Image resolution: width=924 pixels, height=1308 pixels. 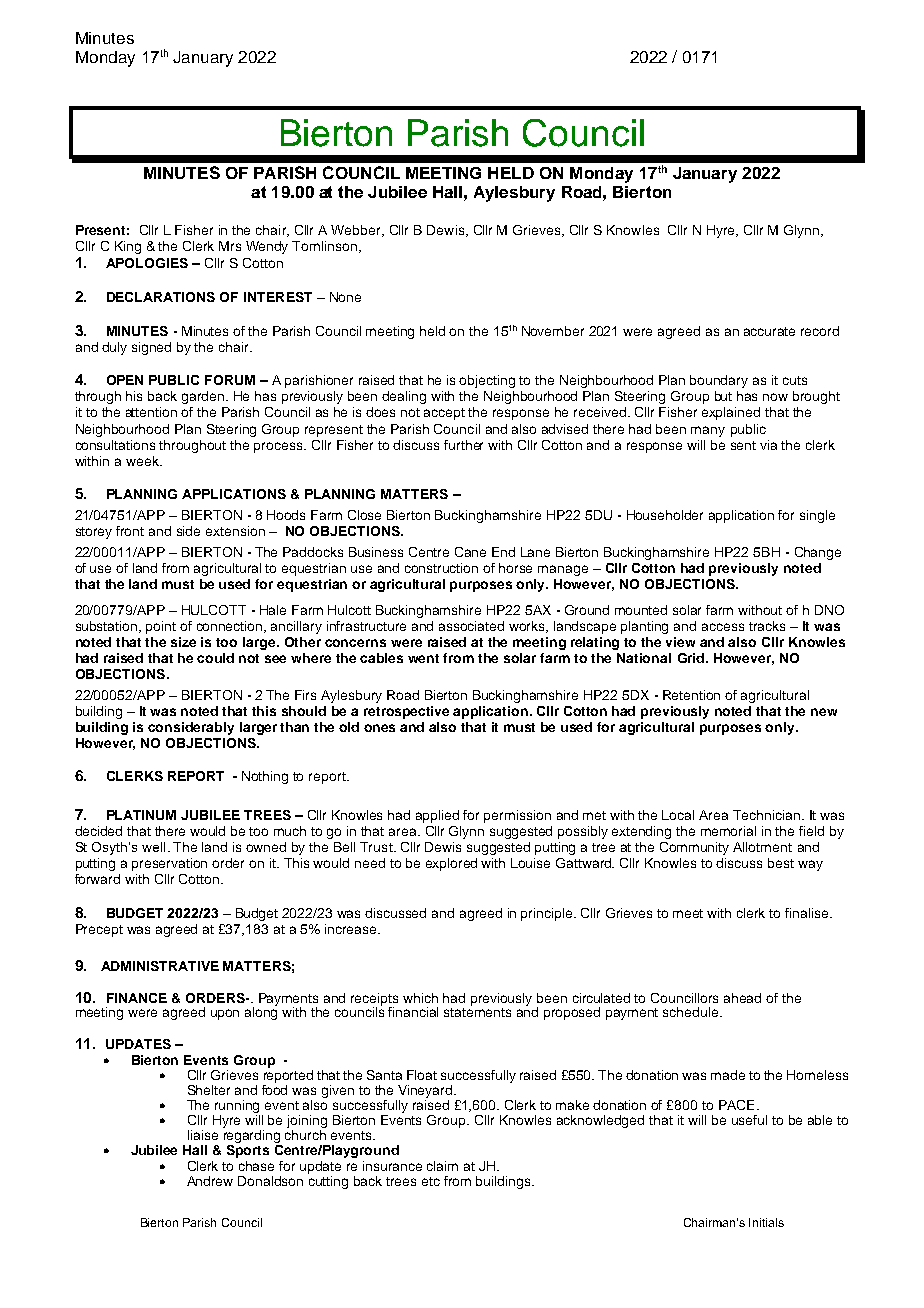 What do you see at coordinates (357, 231) in the screenshot?
I see `Webber` at bounding box center [357, 231].
